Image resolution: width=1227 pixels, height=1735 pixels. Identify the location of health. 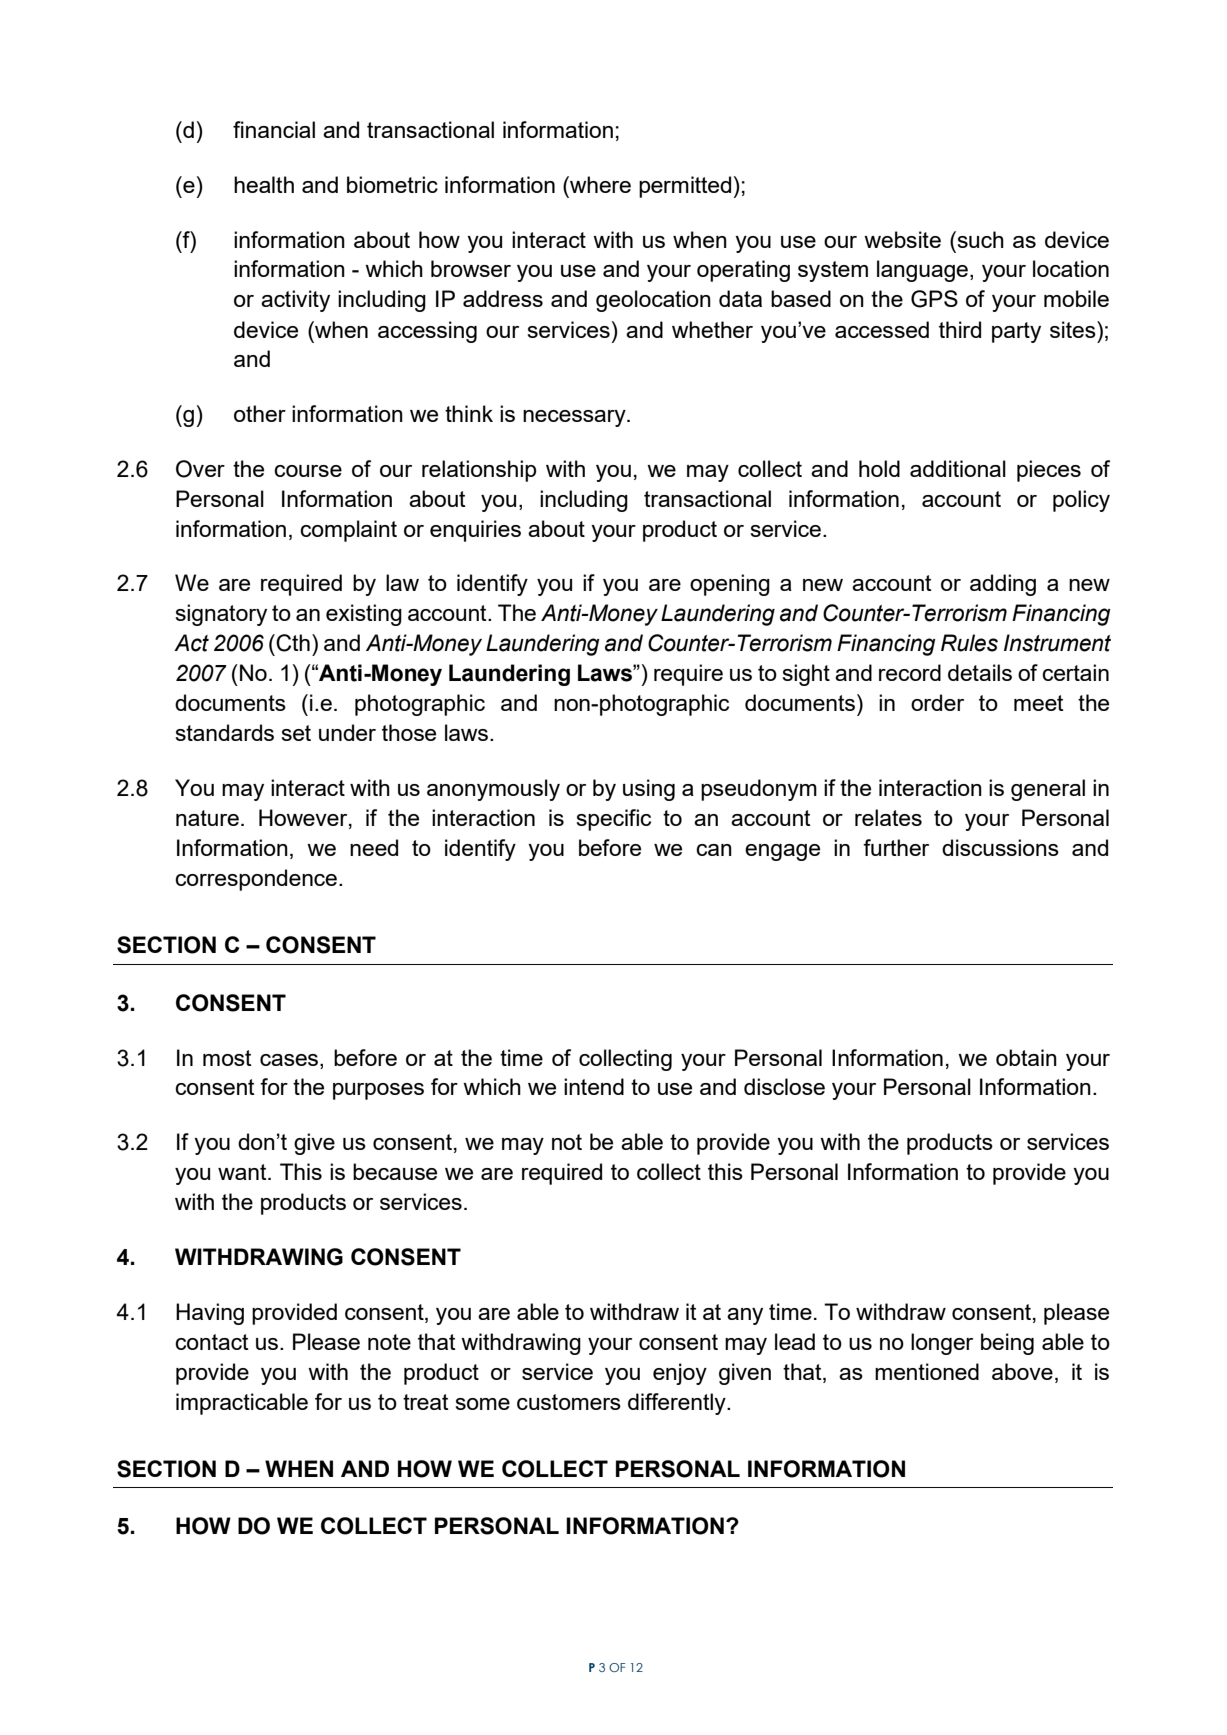
(264, 184).
